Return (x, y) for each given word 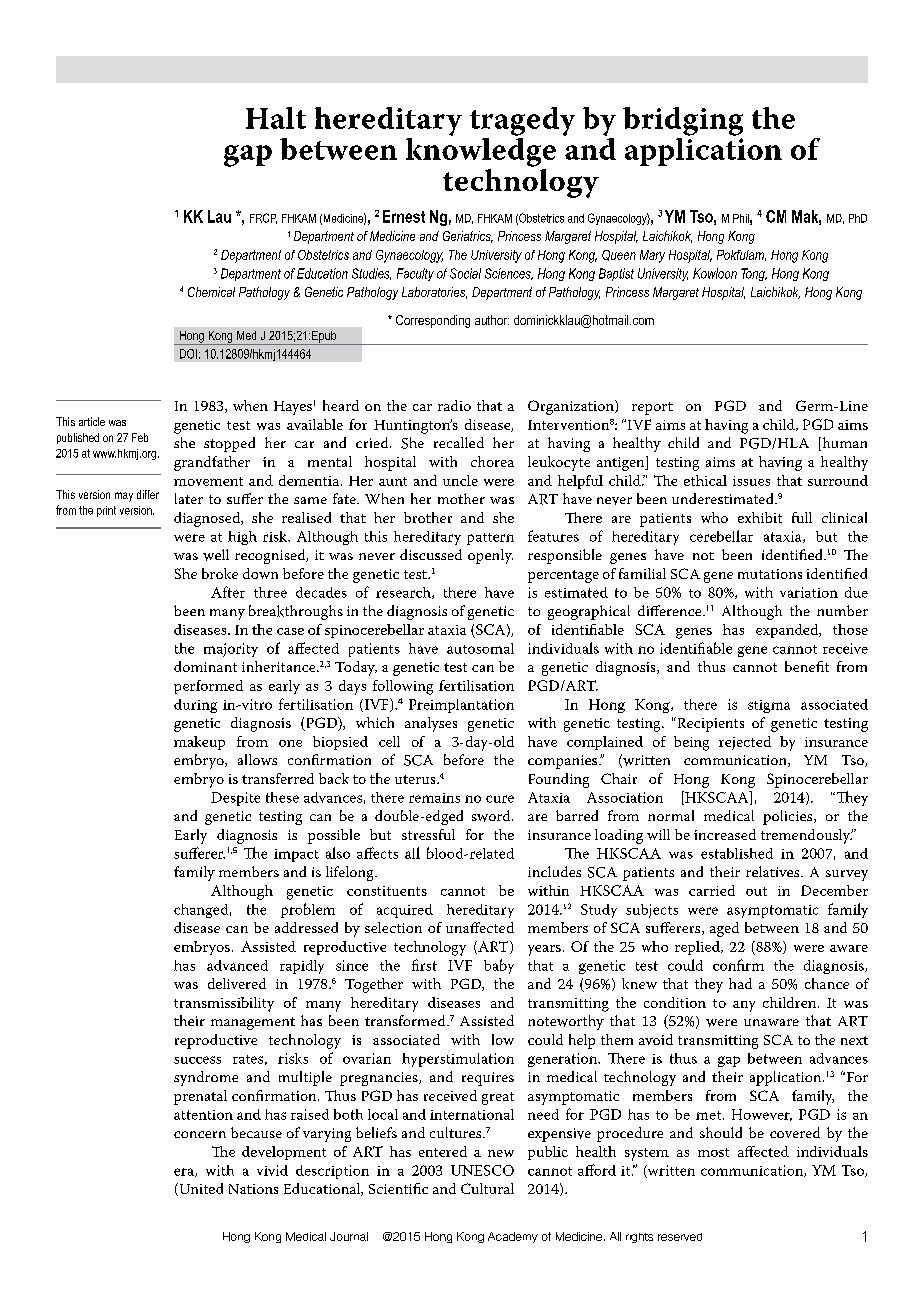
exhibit (760, 517)
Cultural (487, 1188)
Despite (235, 799)
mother (461, 498)
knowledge (481, 152)
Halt (276, 118)
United (200, 1189)
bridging (683, 121)
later (189, 498)
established (737, 853)
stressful (428, 834)
